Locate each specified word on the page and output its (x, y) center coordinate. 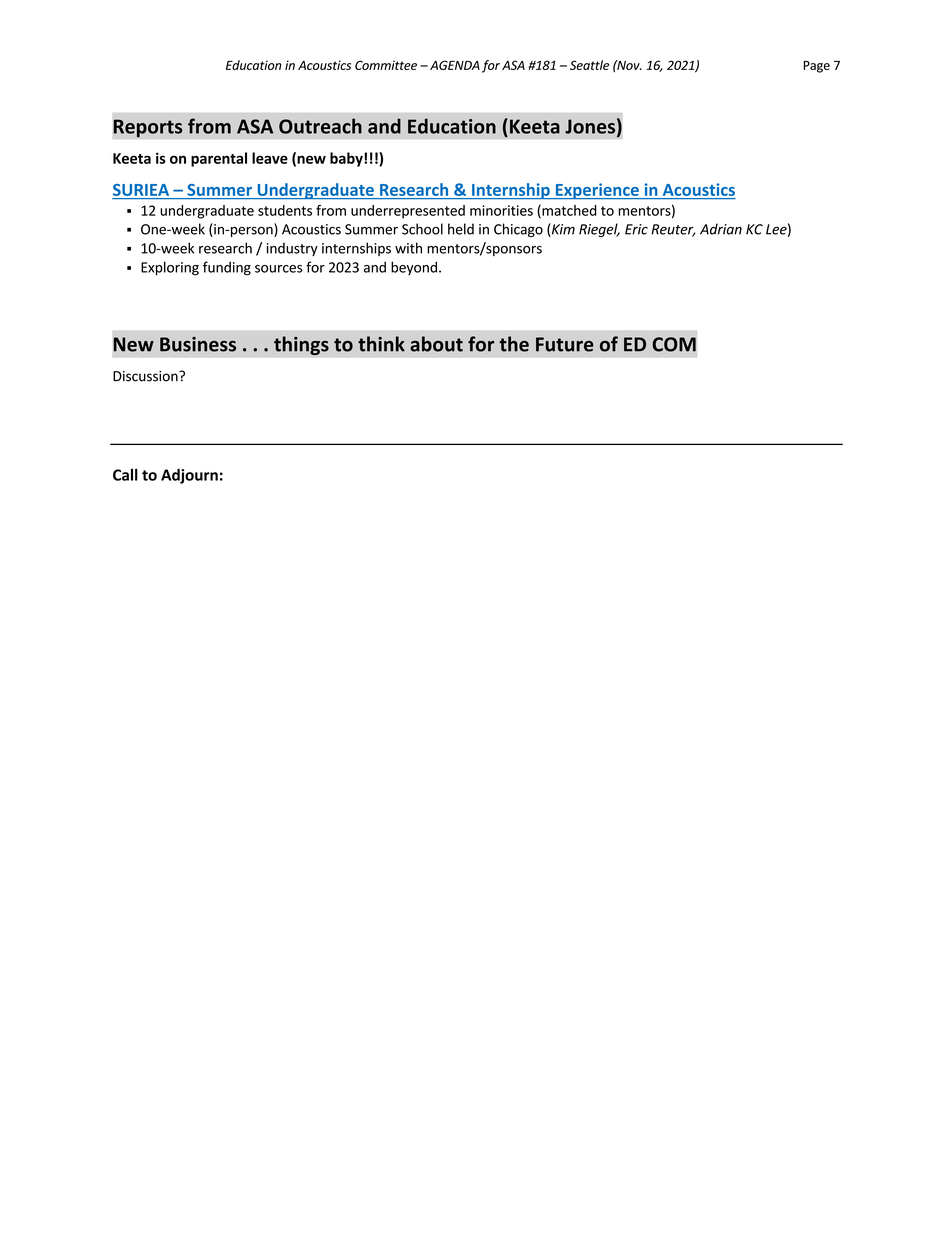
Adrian (721, 229)
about (436, 344)
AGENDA (455, 65)
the (514, 344)
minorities (501, 210)
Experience (597, 191)
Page (817, 67)
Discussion (146, 376)
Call (125, 474)
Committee (386, 65)
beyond (414, 268)
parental (219, 159)
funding (227, 268)
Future (565, 344)
